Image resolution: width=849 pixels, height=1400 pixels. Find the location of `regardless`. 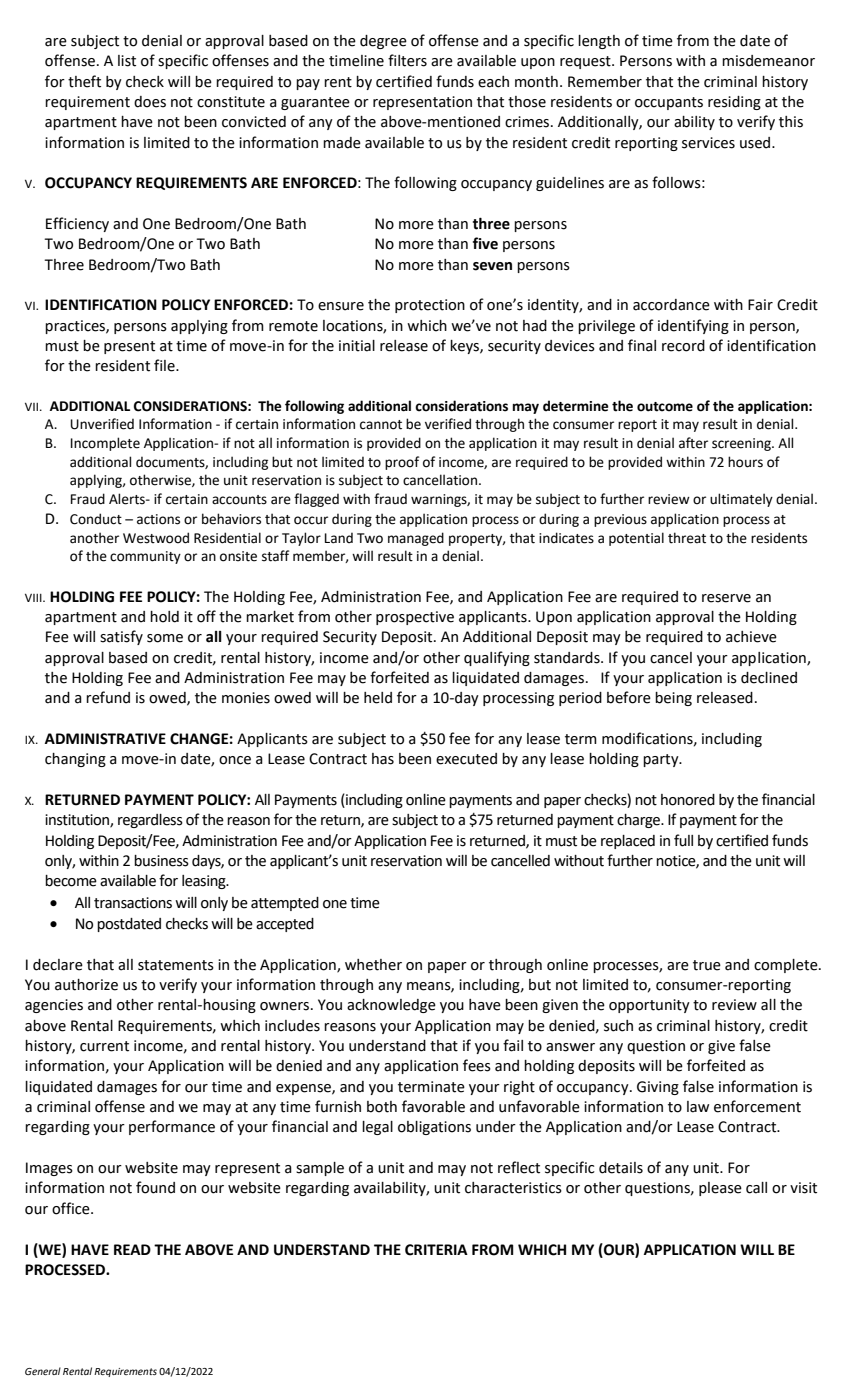

regardless is located at coordinates (150, 821).
